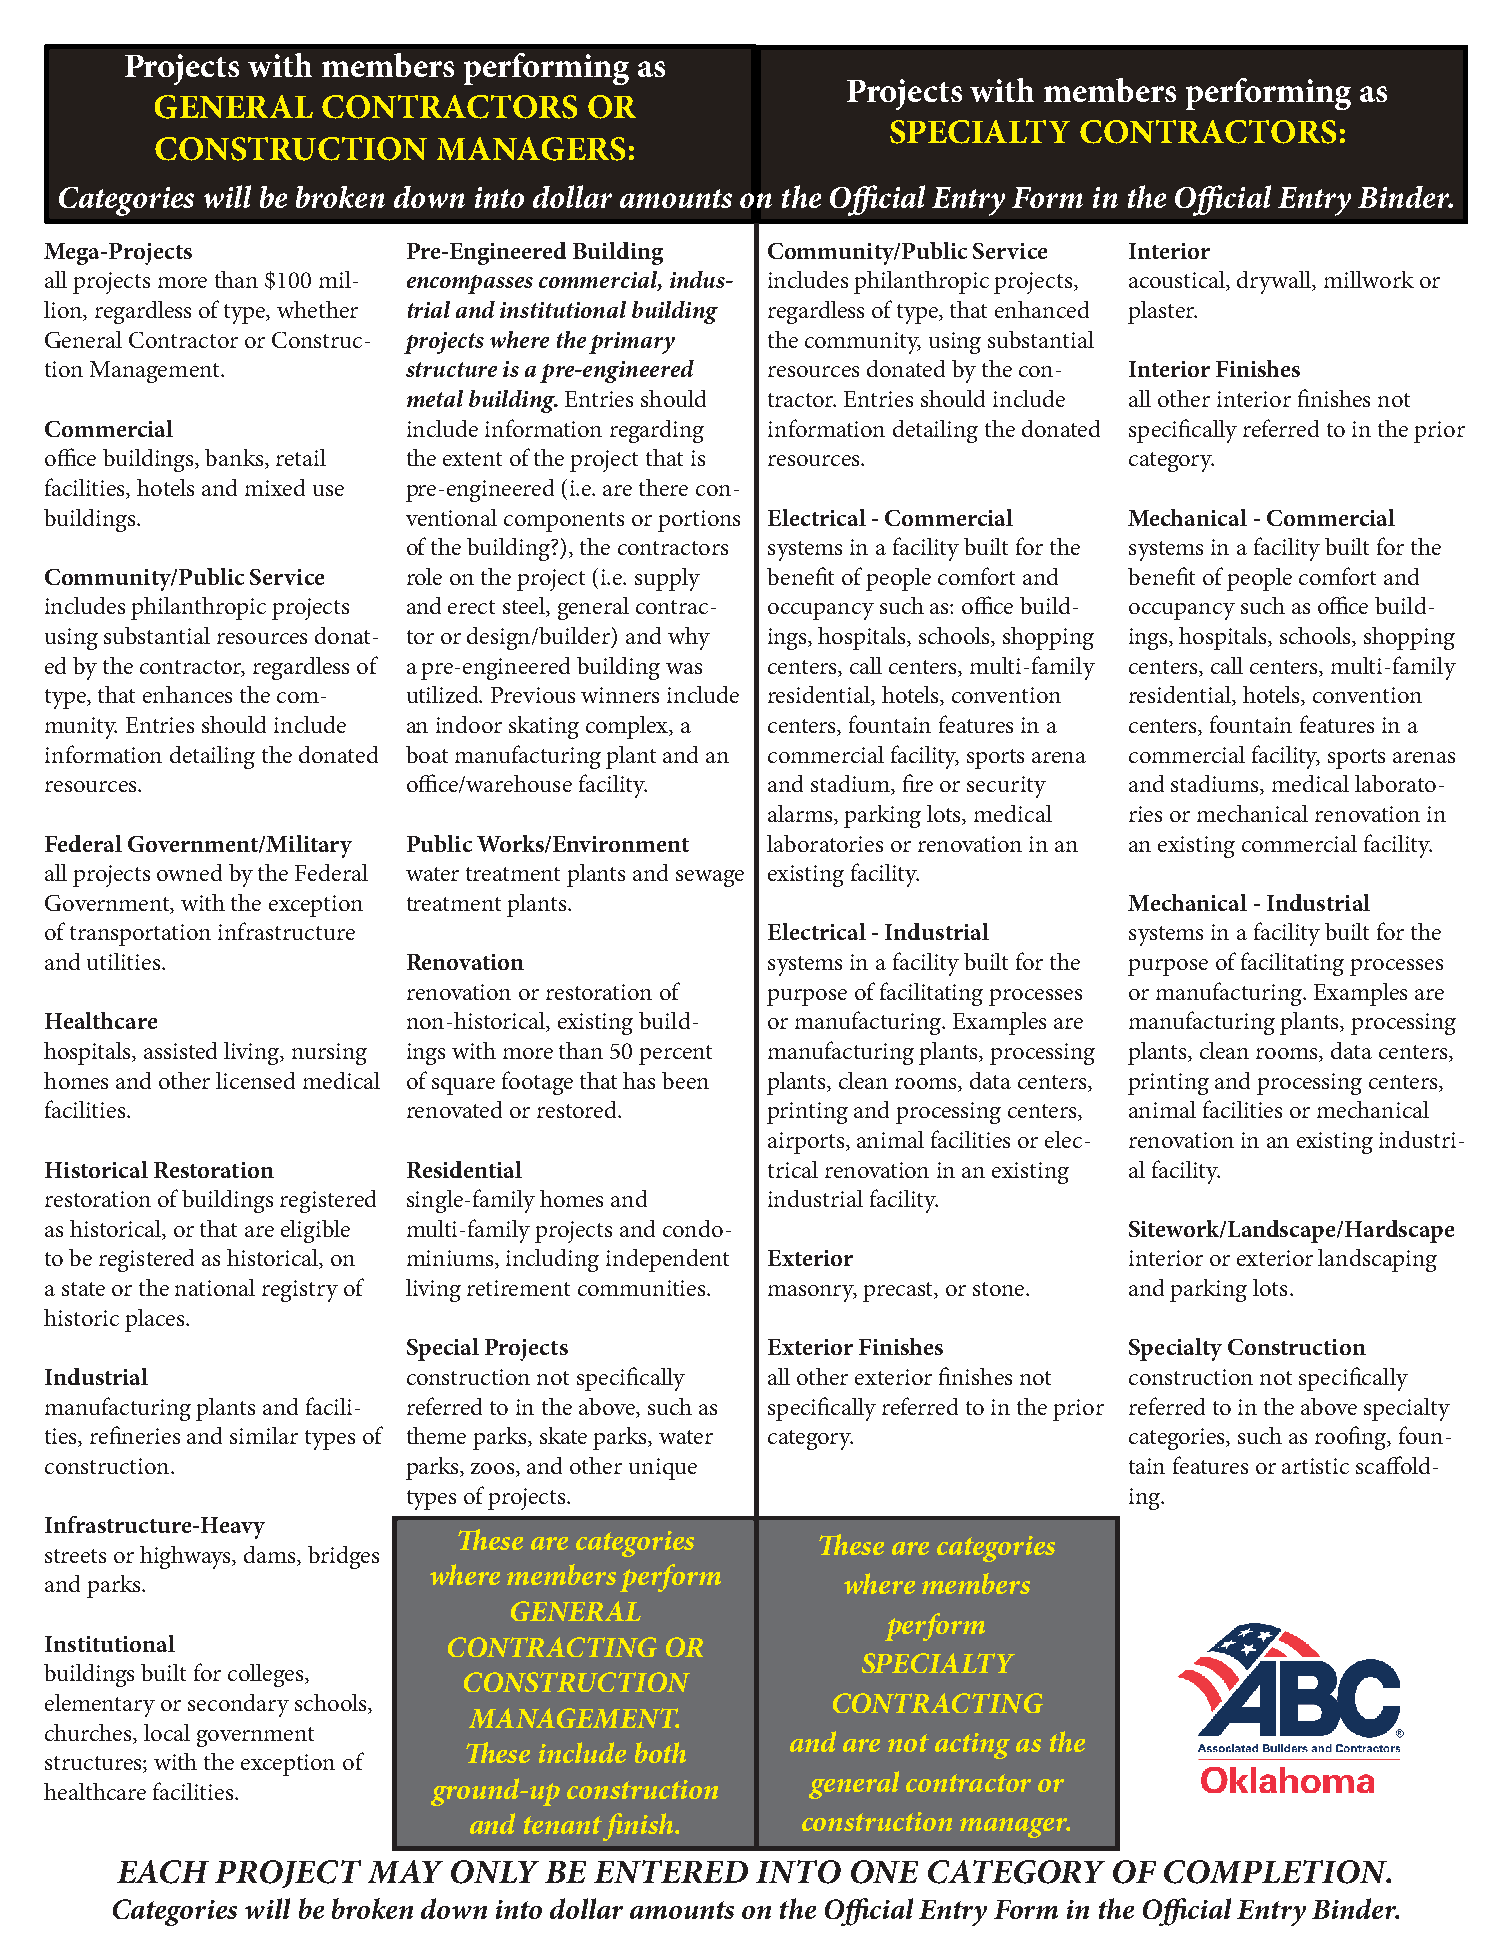  Describe the element at coordinates (812, 1293) in the document. I see `masonry` at that location.
